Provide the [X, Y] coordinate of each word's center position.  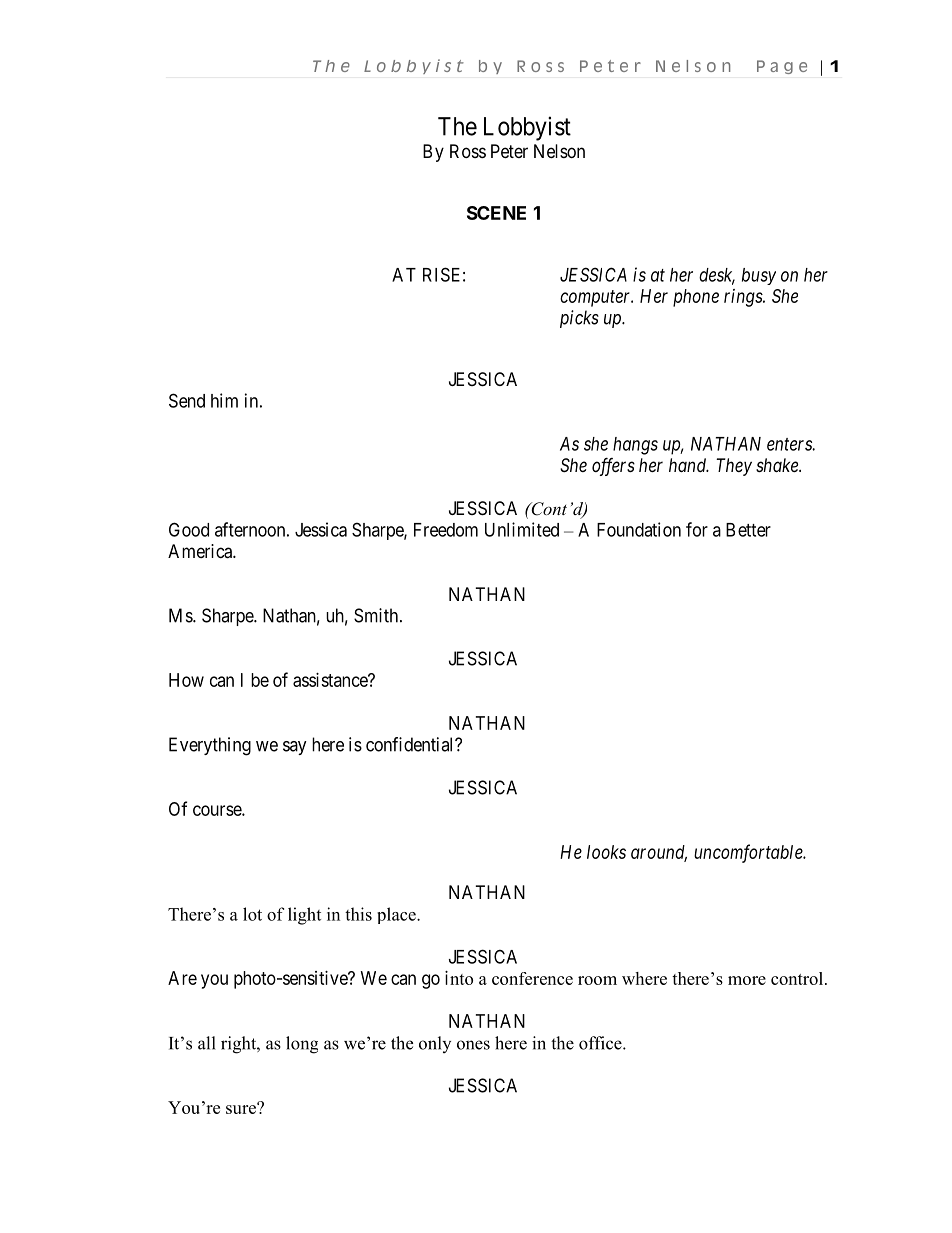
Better [748, 530]
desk [717, 276]
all [207, 1043]
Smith [377, 615]
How [186, 680]
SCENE [496, 213]
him [224, 400]
